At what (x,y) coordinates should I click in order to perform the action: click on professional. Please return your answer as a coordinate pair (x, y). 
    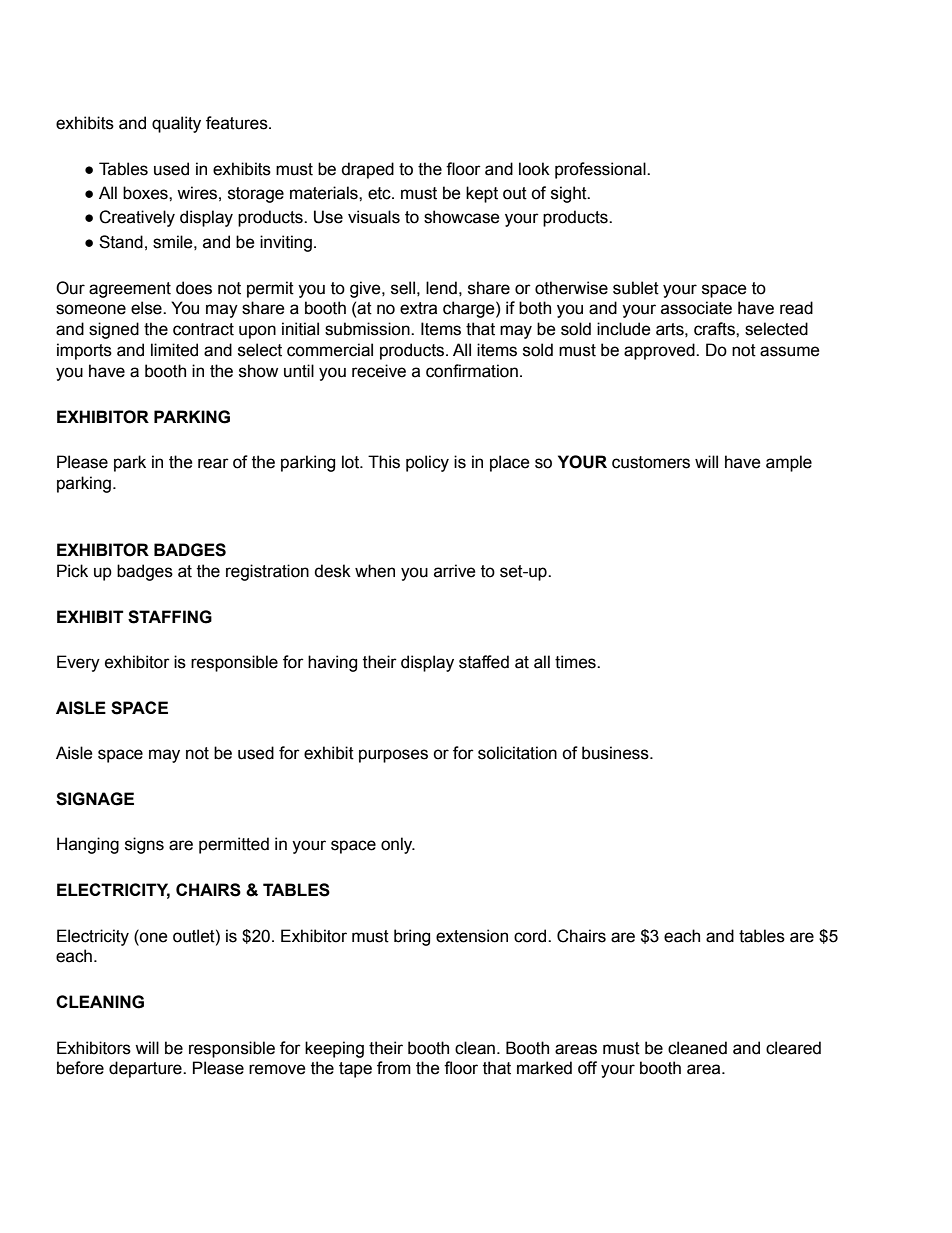
    Looking at the image, I should click on (601, 170).
